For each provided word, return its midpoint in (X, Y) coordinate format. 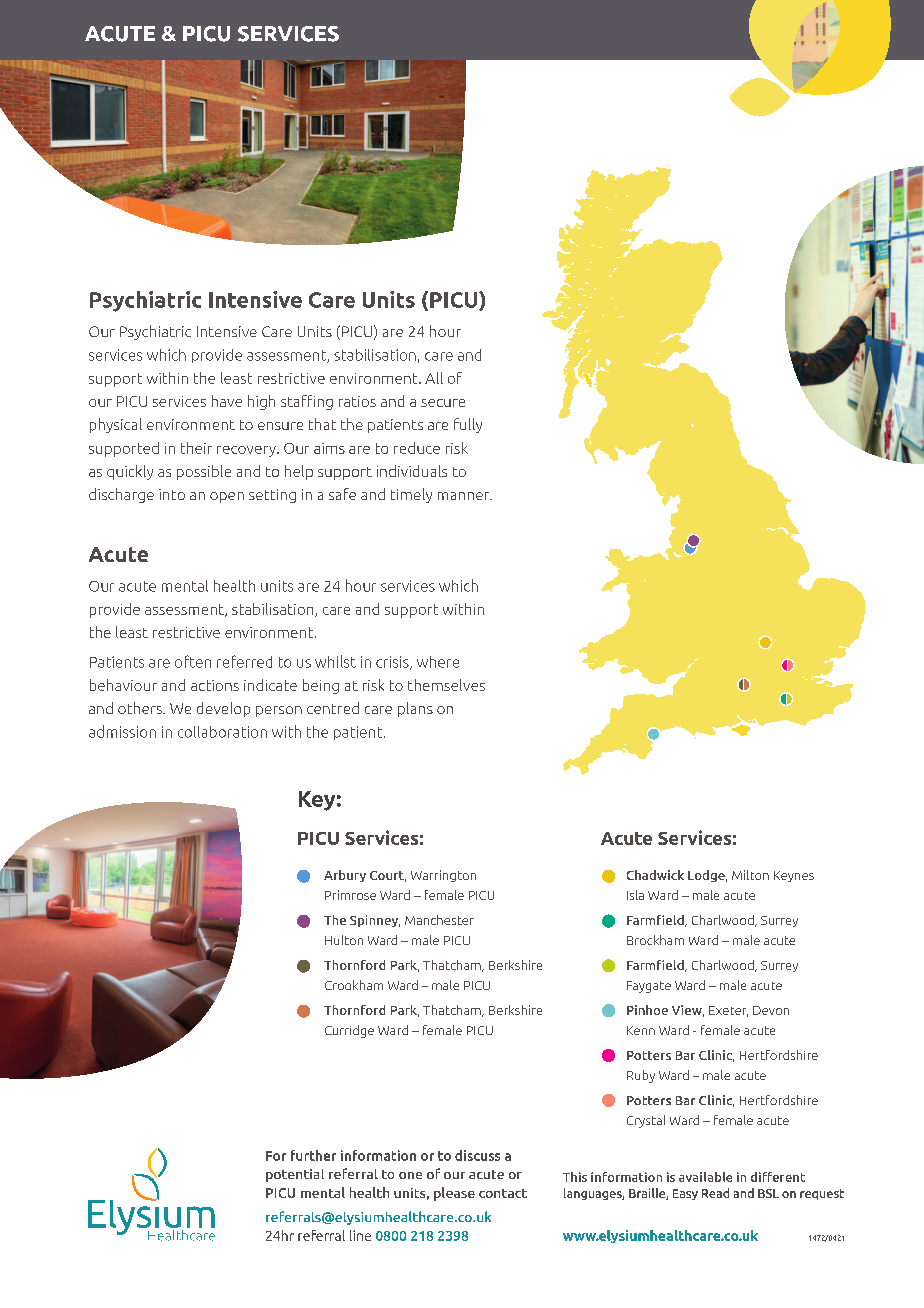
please (454, 1194)
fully (468, 425)
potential (295, 1175)
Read (715, 1193)
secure (443, 403)
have (227, 401)
